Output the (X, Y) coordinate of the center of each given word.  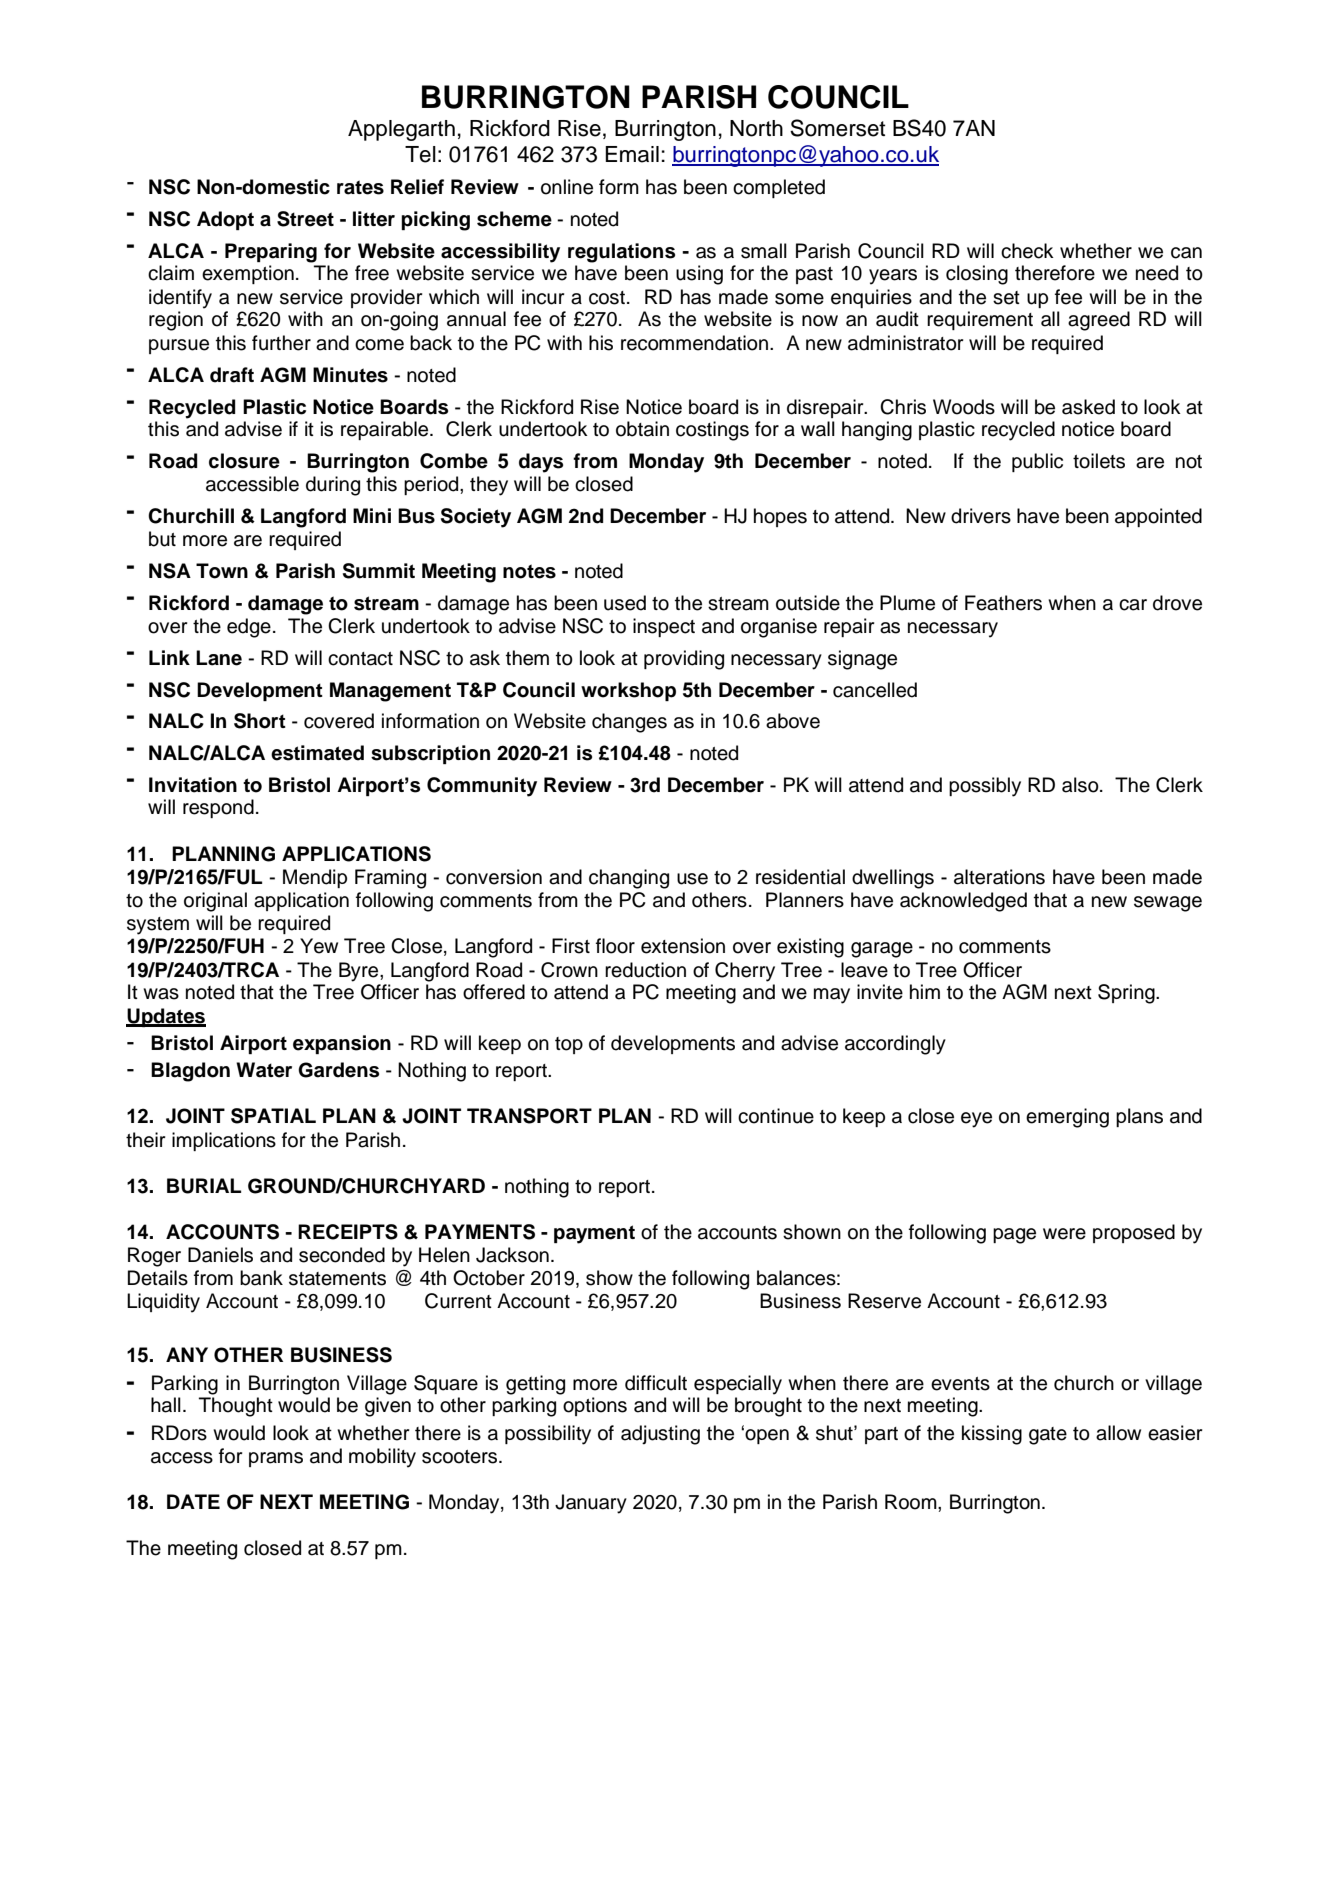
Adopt (225, 220)
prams (276, 1459)
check (1027, 251)
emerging (1067, 1118)
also (1081, 785)
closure (244, 461)
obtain (642, 429)
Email (632, 154)
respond (218, 808)
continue (776, 1116)
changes (629, 723)
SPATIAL (273, 1116)
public (1037, 462)
